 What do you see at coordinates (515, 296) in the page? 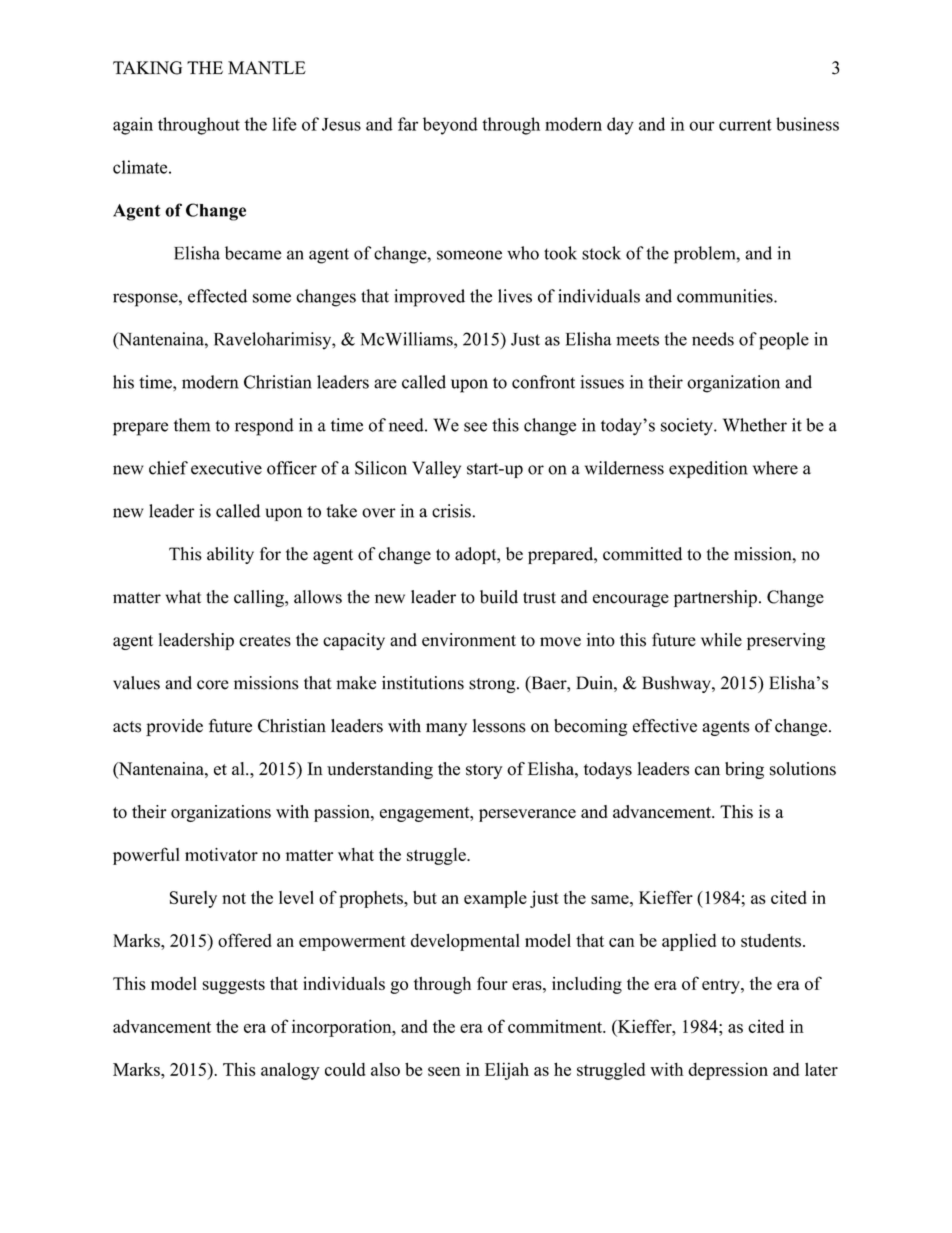
I see `lives` at bounding box center [515, 296].
